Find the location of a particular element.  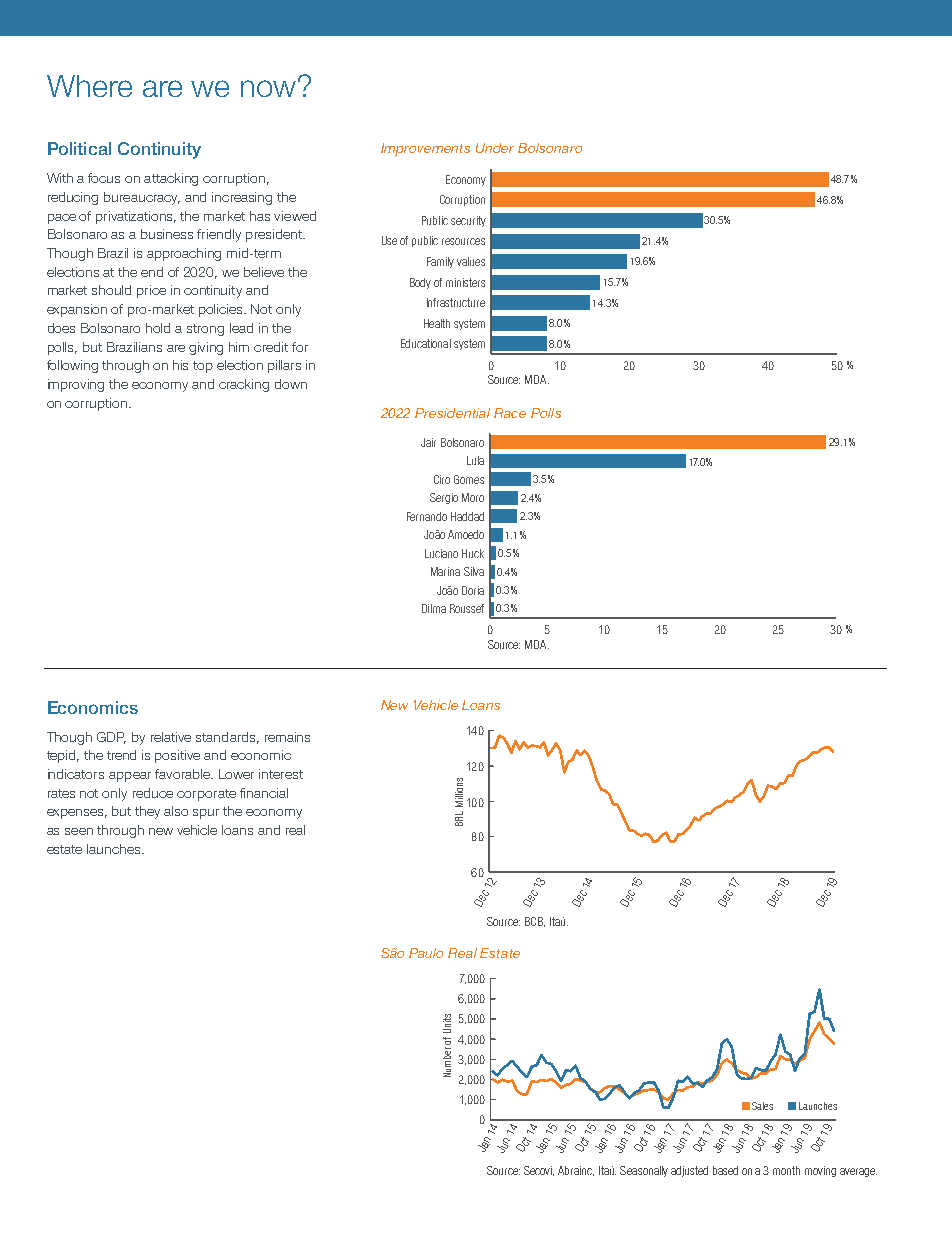

security is located at coordinates (468, 221).
